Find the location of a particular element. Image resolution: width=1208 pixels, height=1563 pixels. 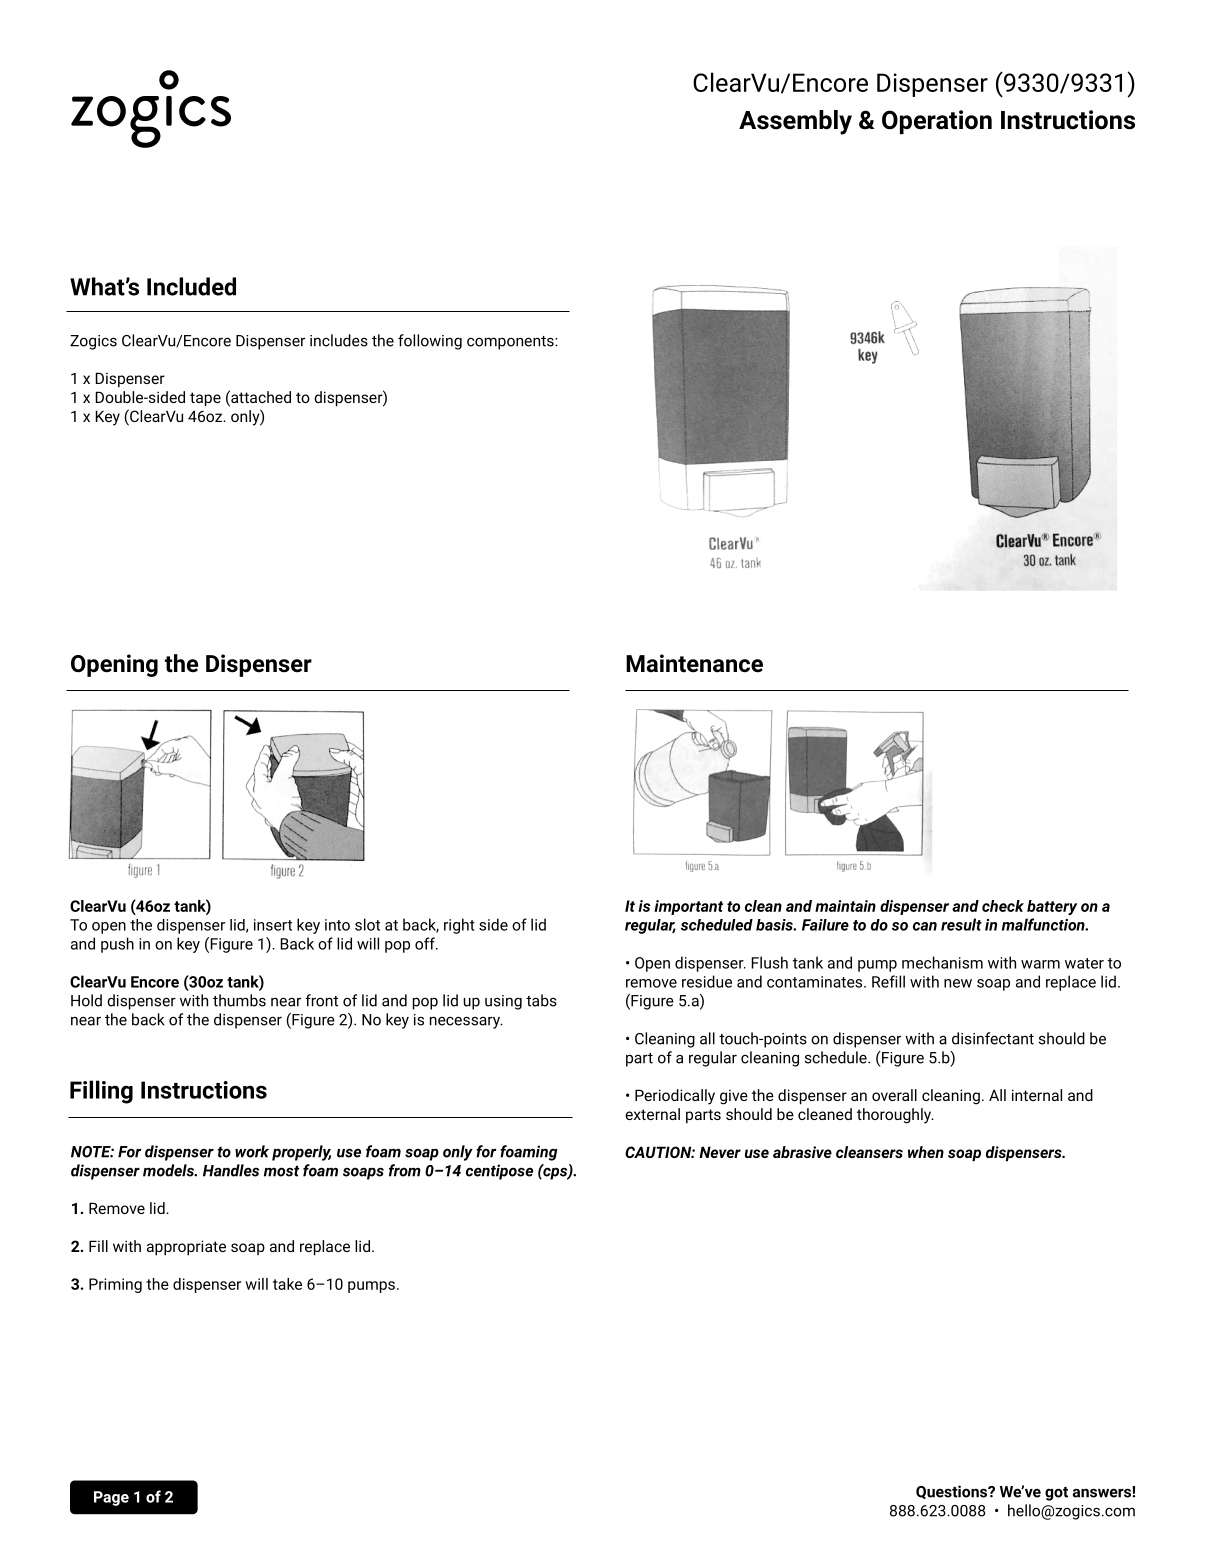

take is located at coordinates (287, 1284).
